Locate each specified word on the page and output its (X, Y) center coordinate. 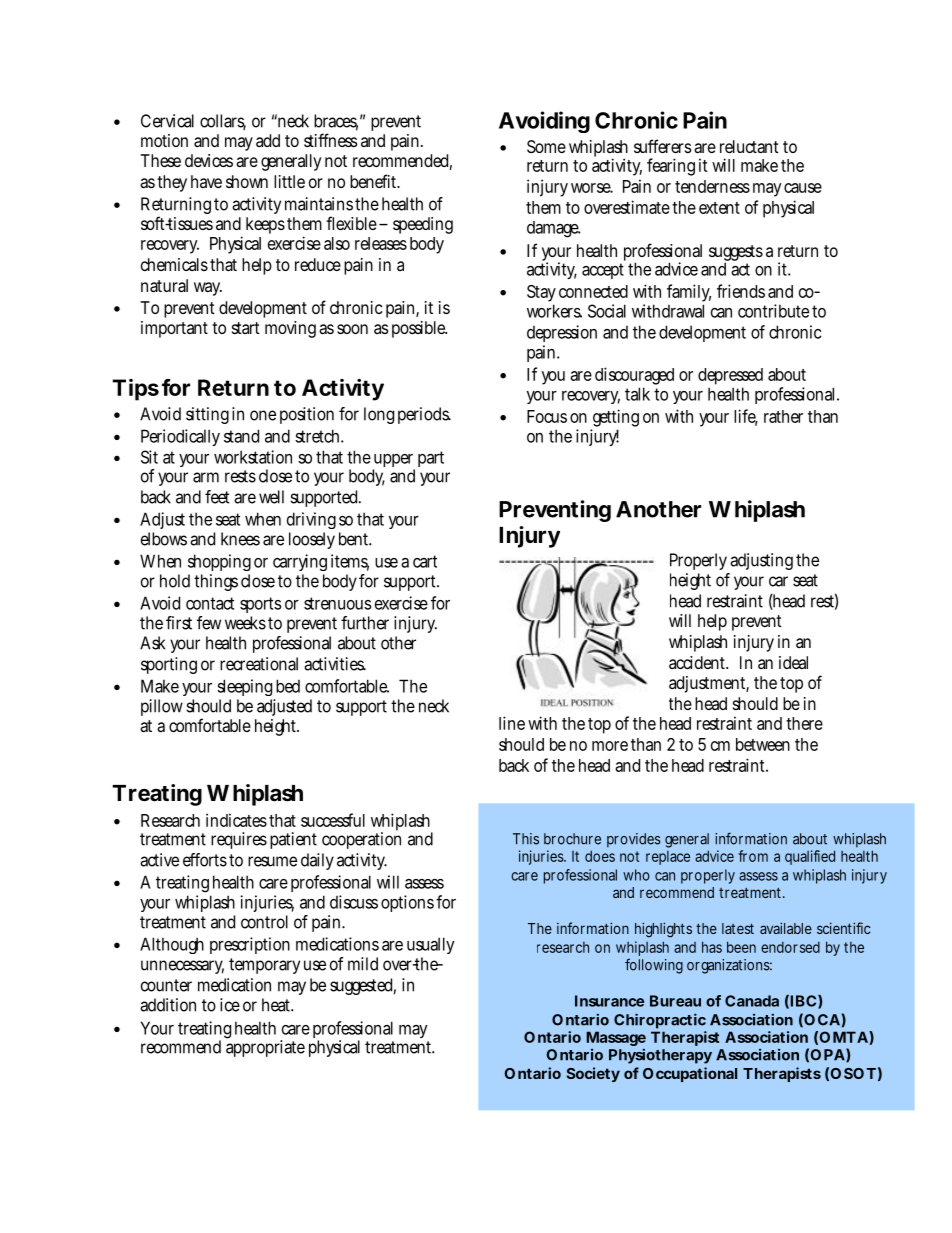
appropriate (265, 1047)
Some (546, 146)
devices (209, 160)
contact (210, 603)
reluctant (749, 146)
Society (593, 1074)
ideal (793, 662)
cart (425, 561)
